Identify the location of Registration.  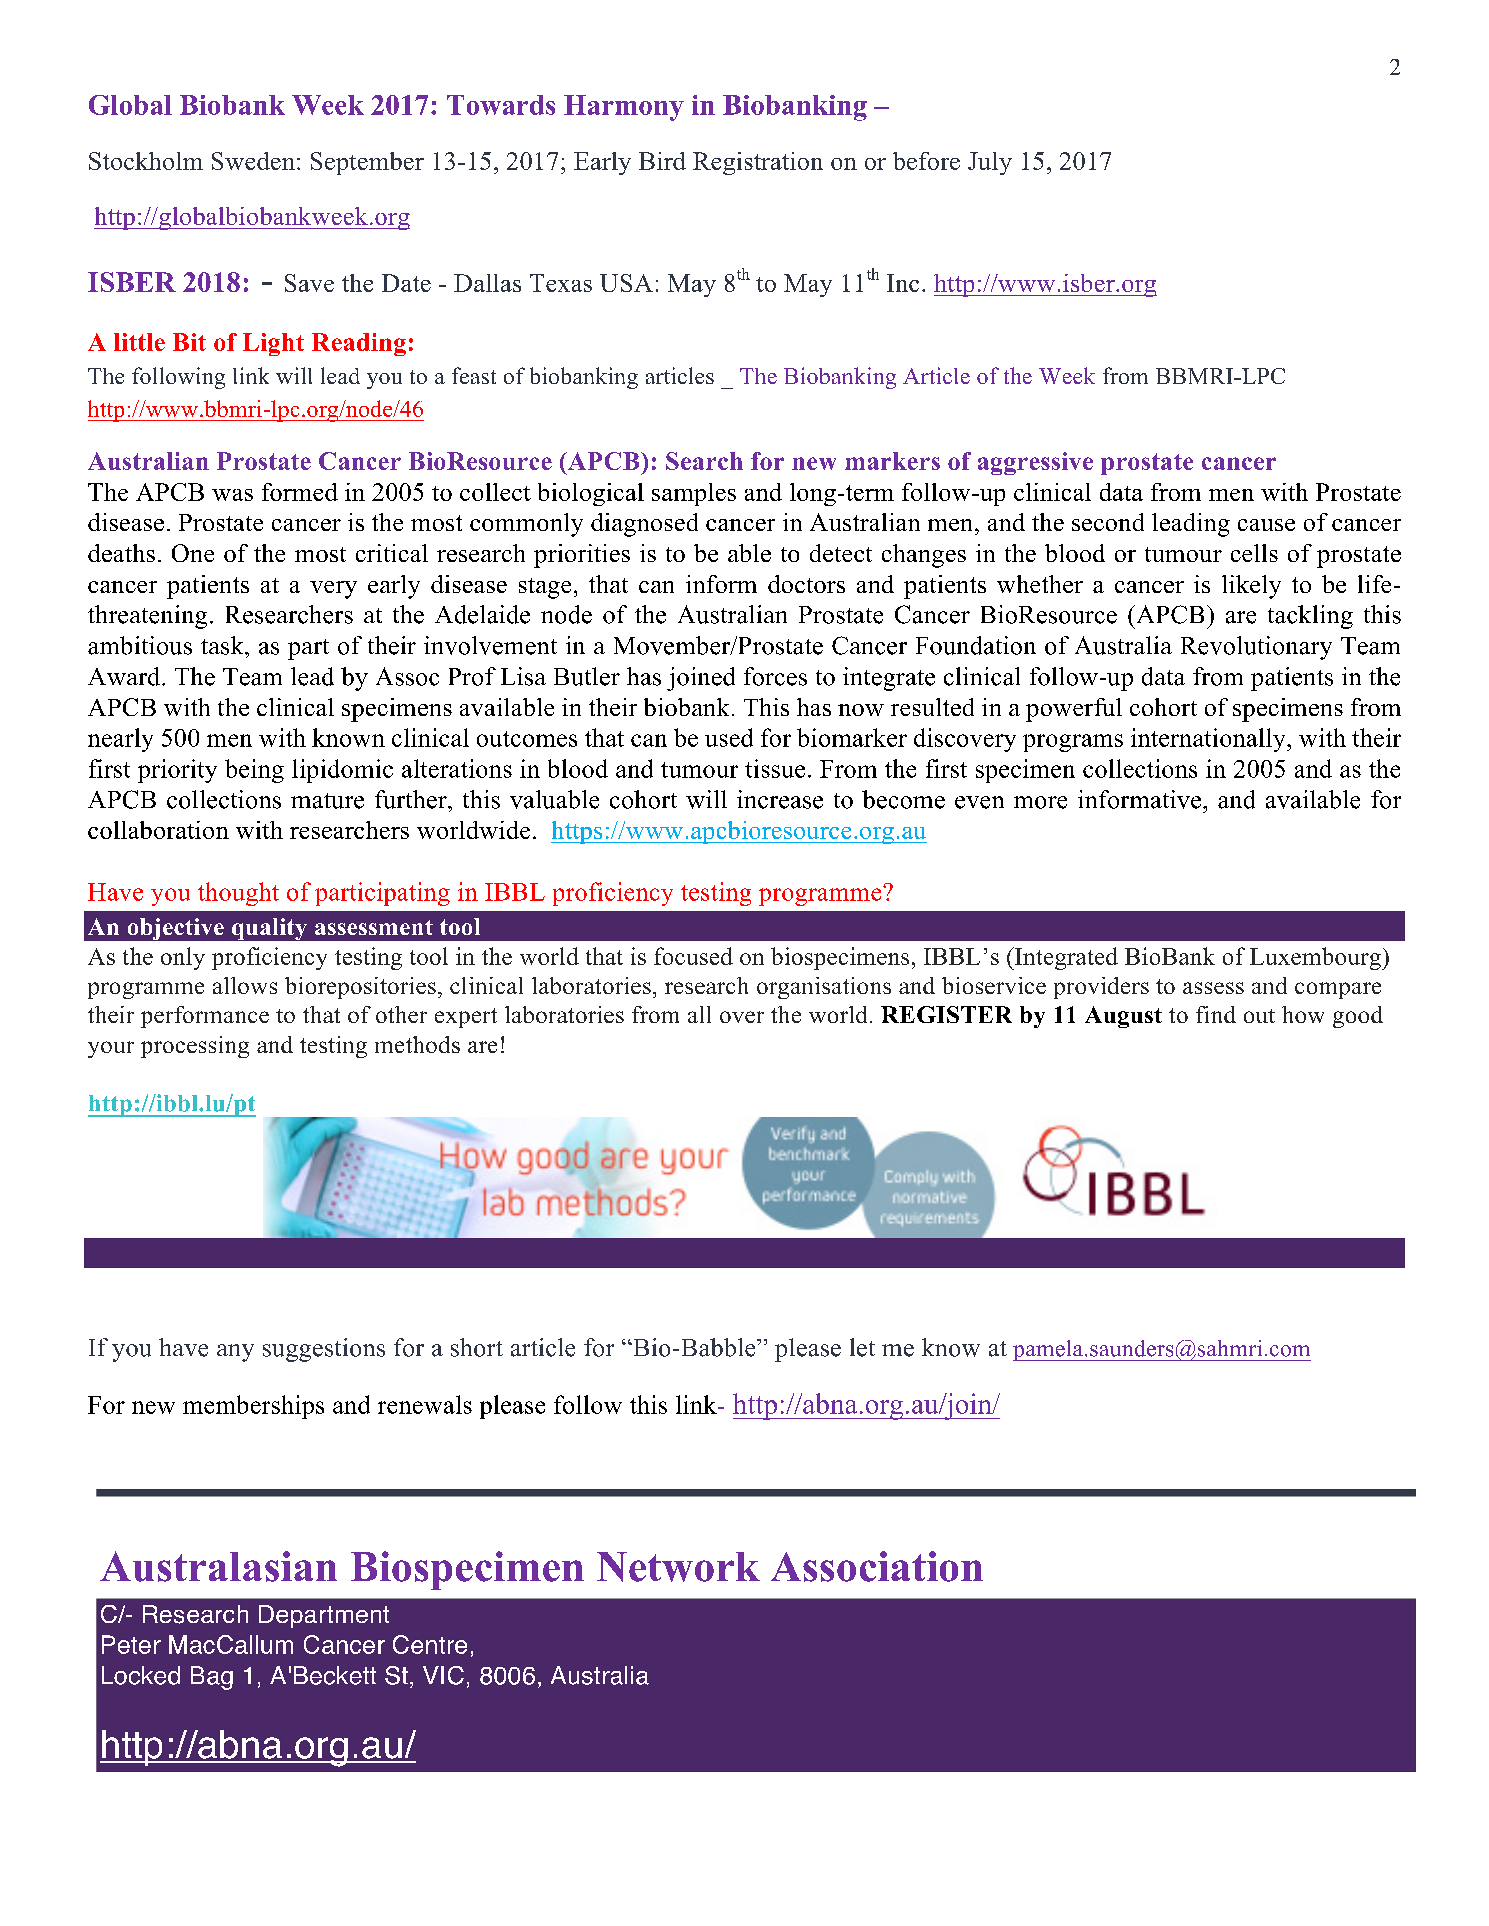
(758, 163).
